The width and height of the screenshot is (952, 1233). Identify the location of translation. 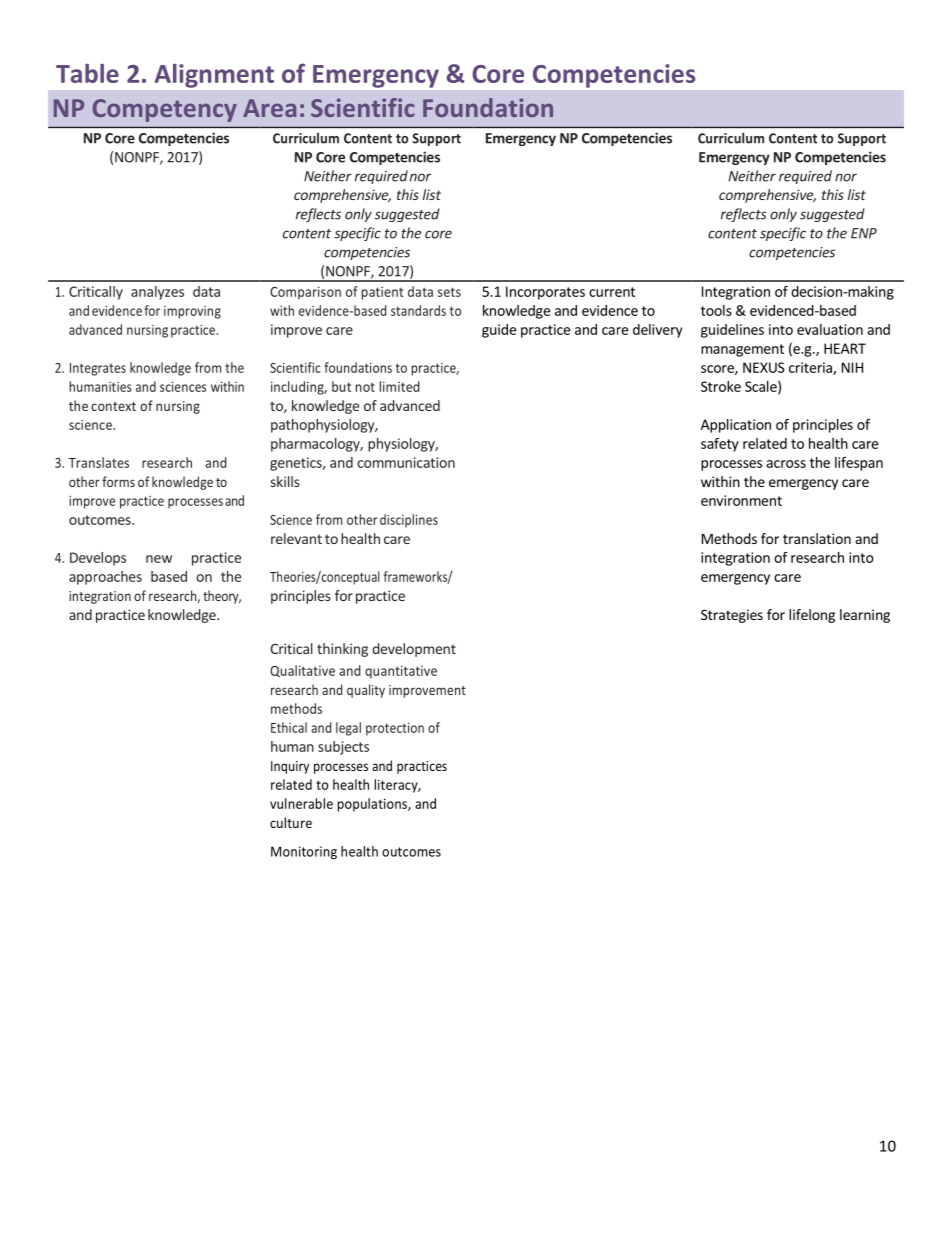
(817, 538).
